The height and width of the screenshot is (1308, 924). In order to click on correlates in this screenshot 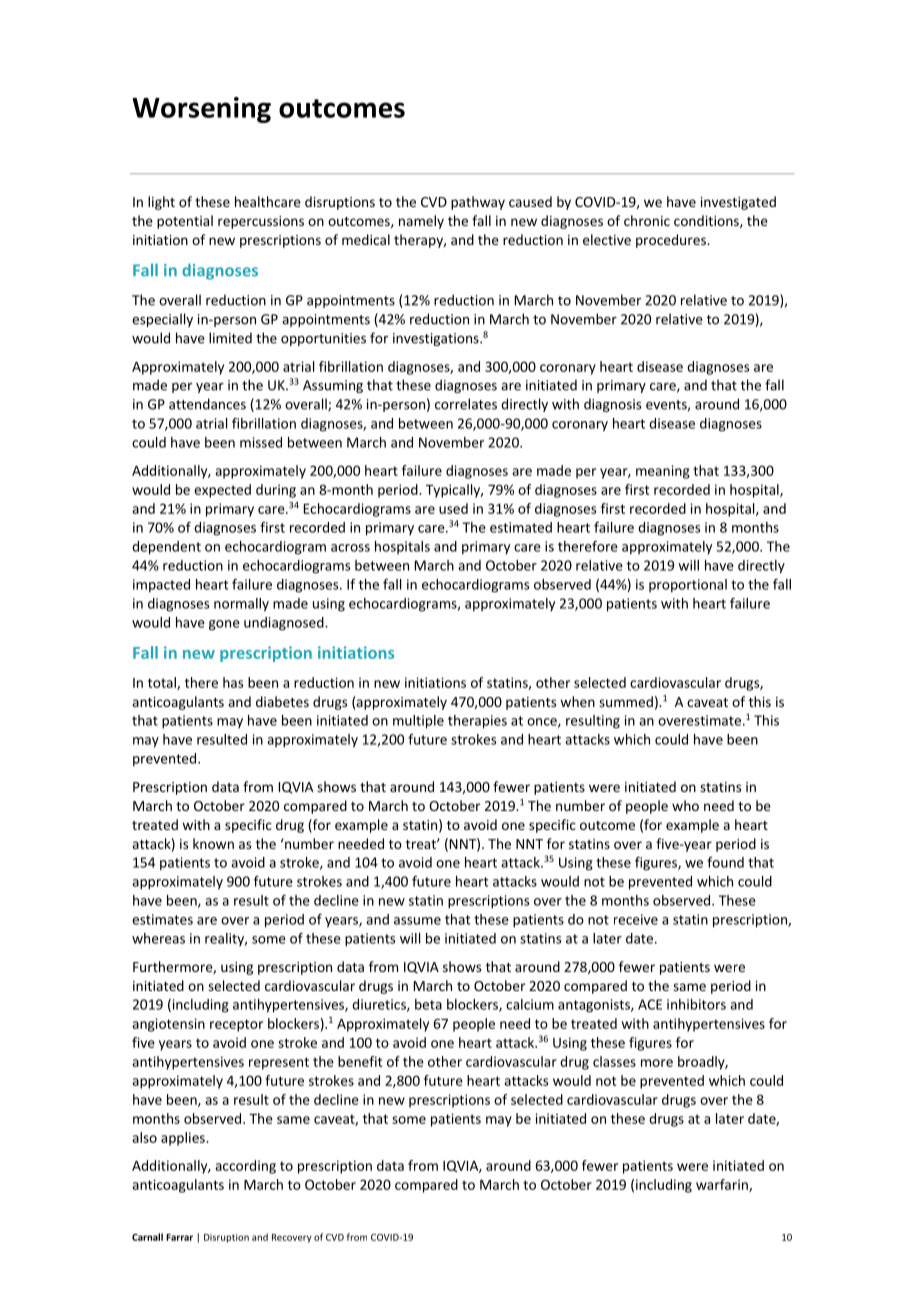, I will do `click(466, 404)`.
